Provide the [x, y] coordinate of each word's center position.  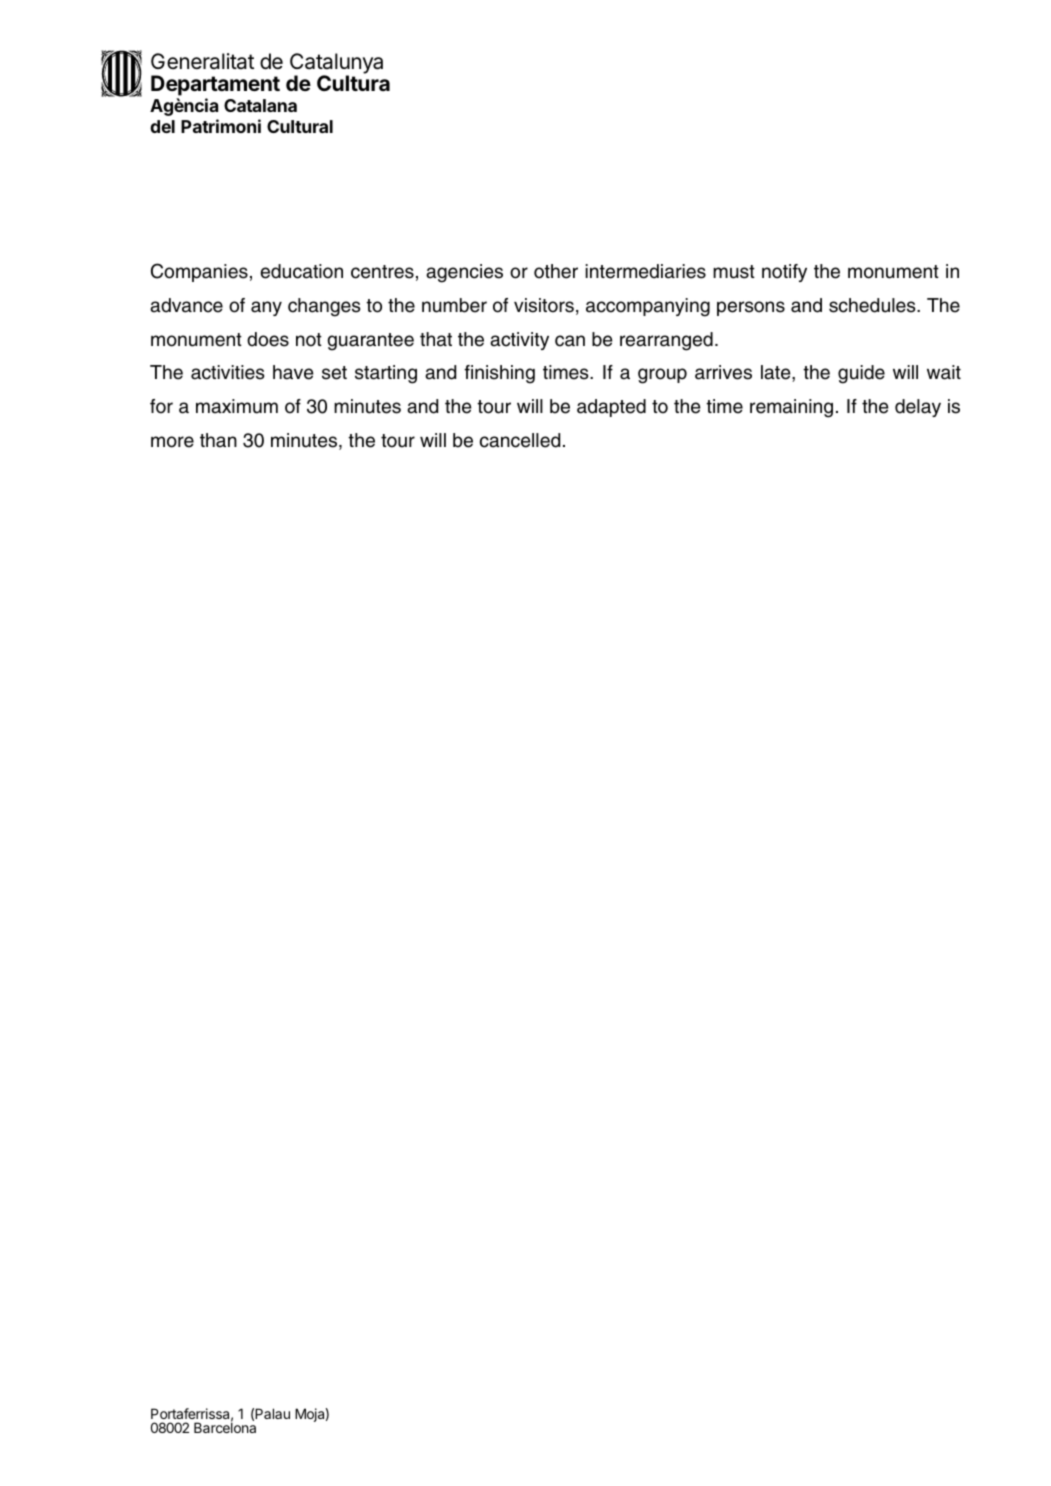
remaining [791, 408]
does [268, 339]
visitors [544, 305]
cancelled [520, 440]
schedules [873, 305]
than [218, 440]
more [172, 442]
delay [918, 408]
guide [861, 374]
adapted [611, 408]
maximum [237, 406]
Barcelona [225, 1427]
